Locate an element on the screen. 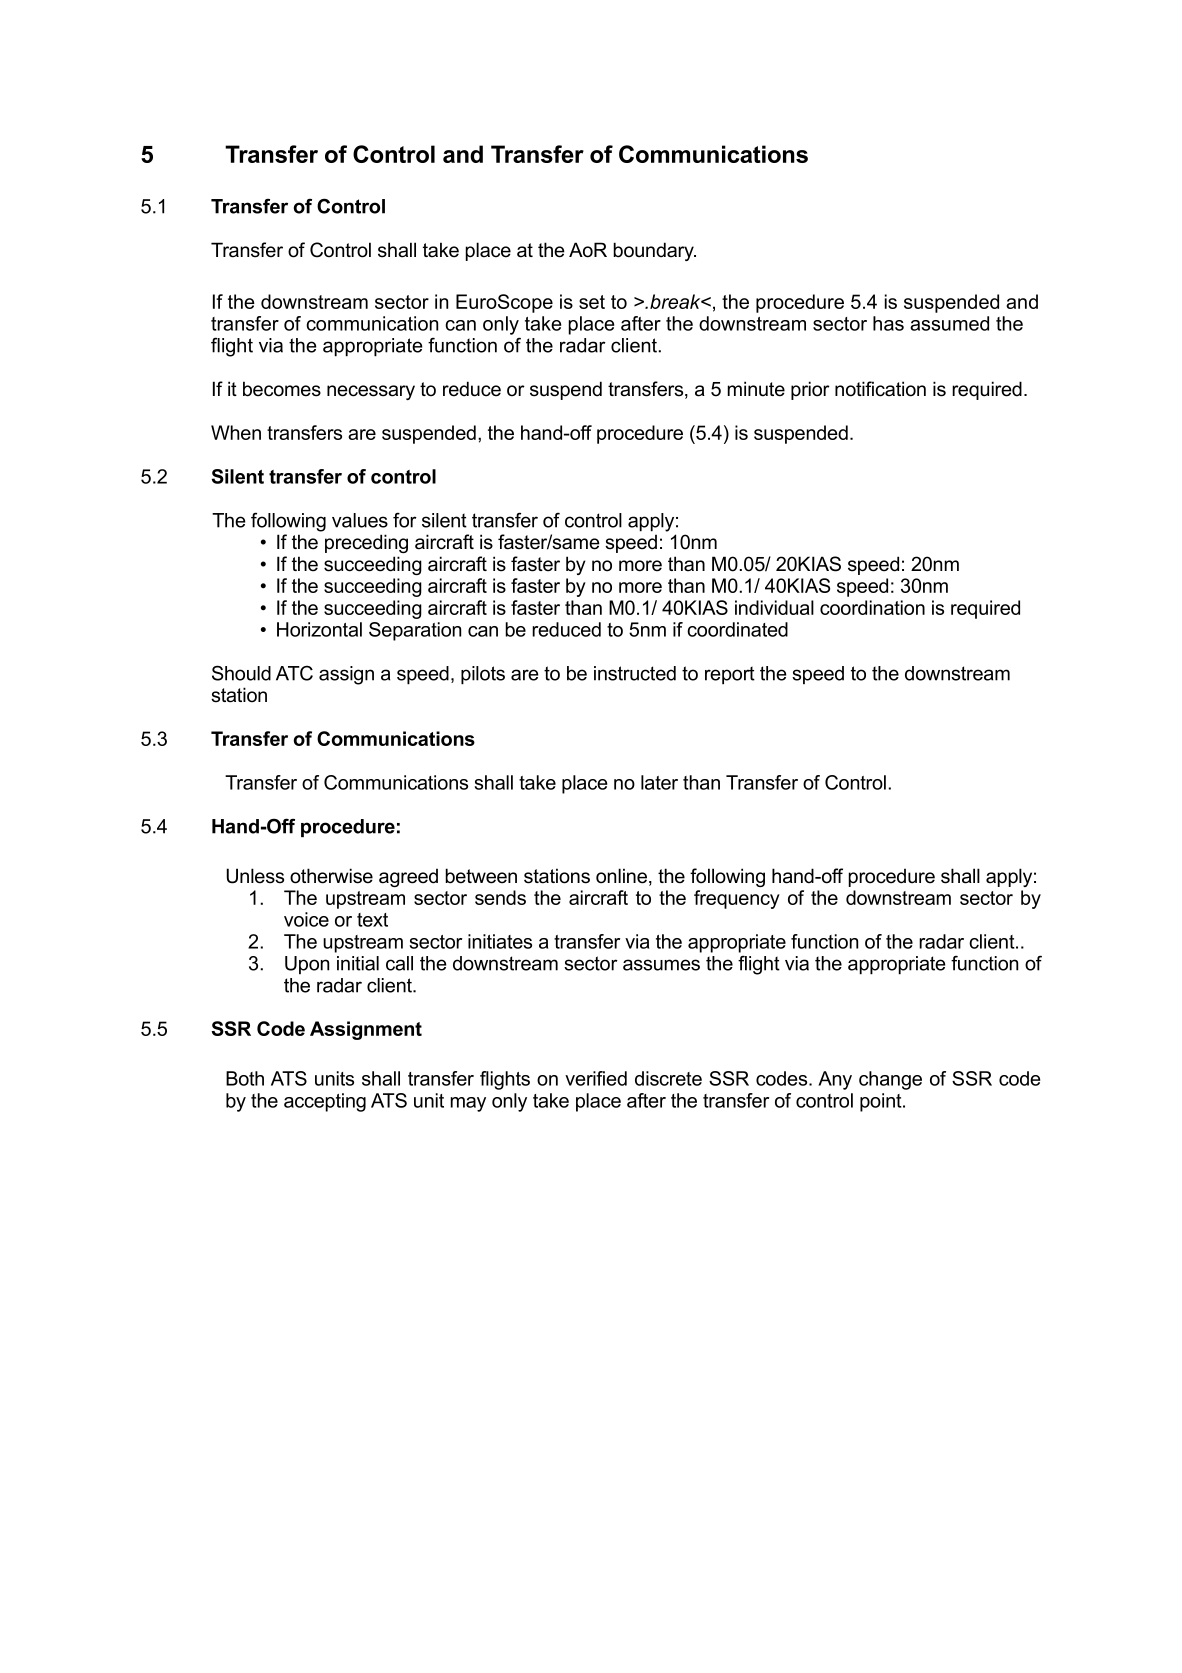  verified is located at coordinates (596, 1078).
